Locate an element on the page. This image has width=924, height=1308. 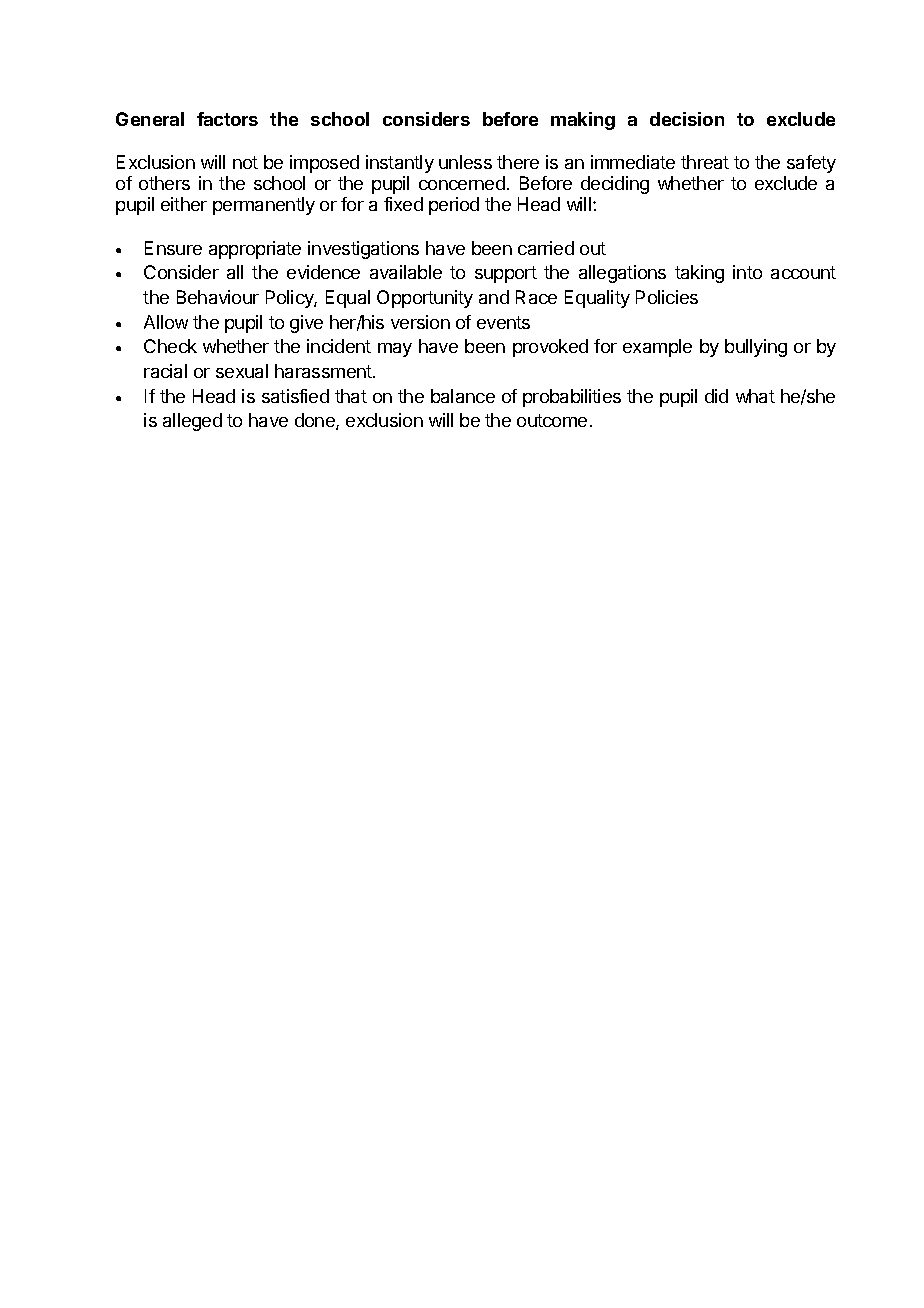
decision is located at coordinates (687, 119).
